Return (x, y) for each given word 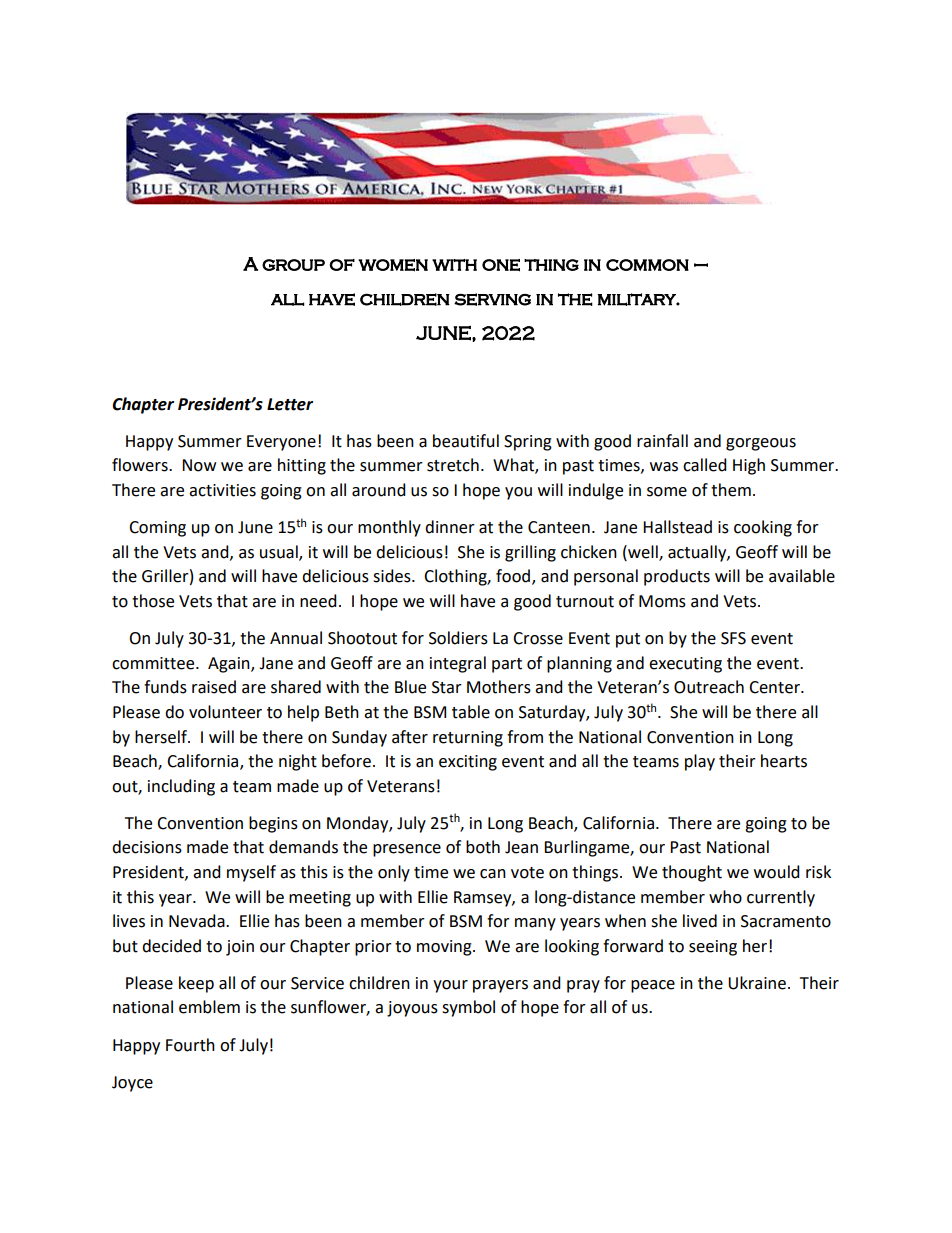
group (293, 265)
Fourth (190, 1045)
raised (214, 687)
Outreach (709, 687)
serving (492, 299)
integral (458, 664)
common (647, 265)
